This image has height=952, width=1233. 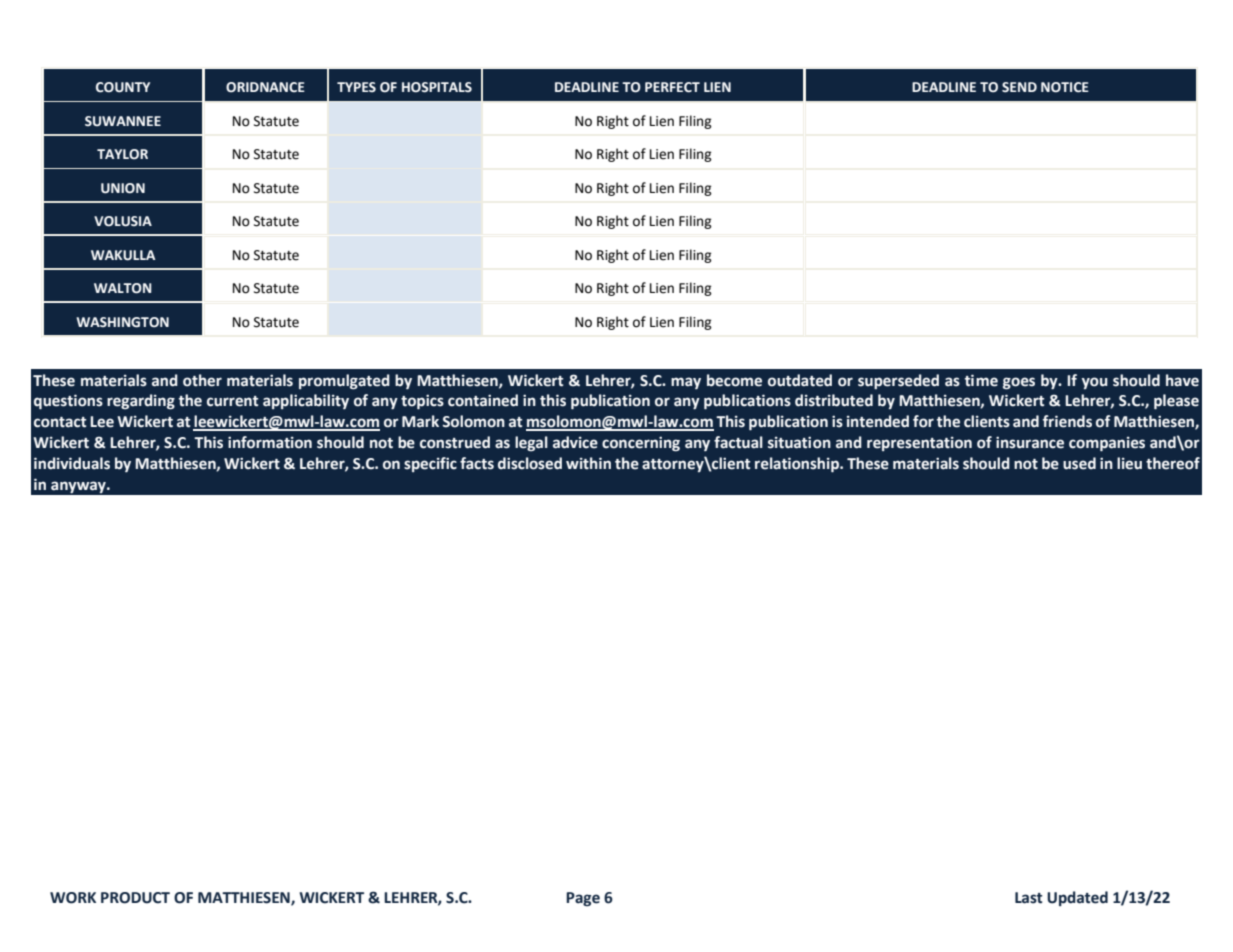 I want to click on Page, so click(x=583, y=899).
